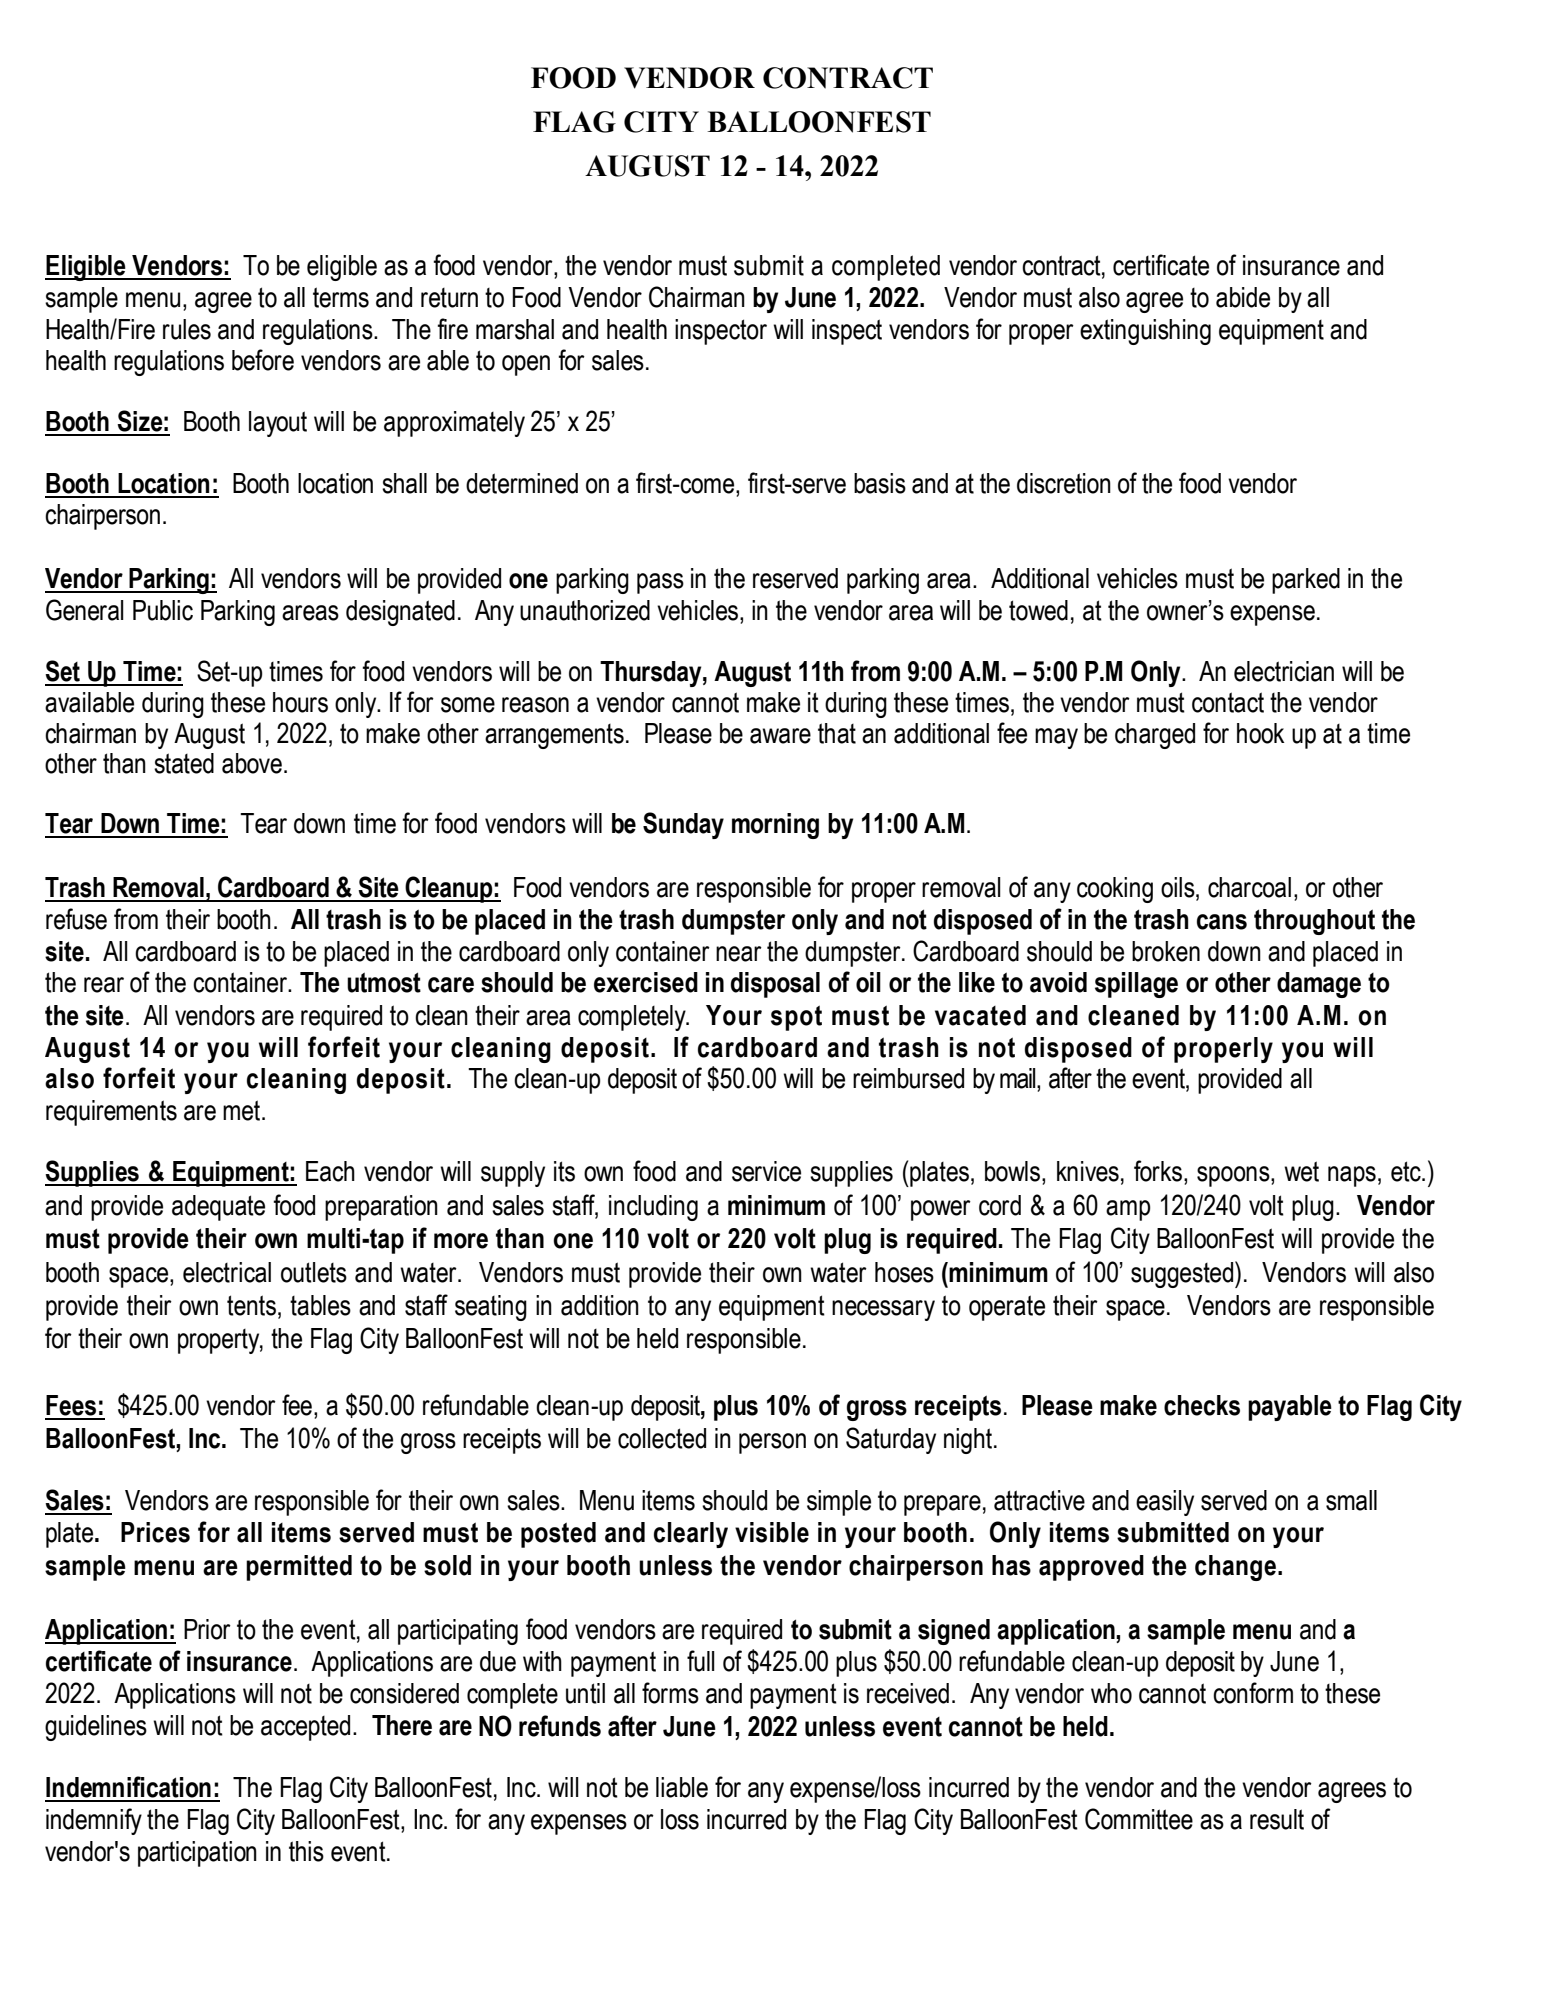 The height and width of the document is (1997, 1543). Describe the element at coordinates (883, 1310) in the document. I see `necessary` at that location.
